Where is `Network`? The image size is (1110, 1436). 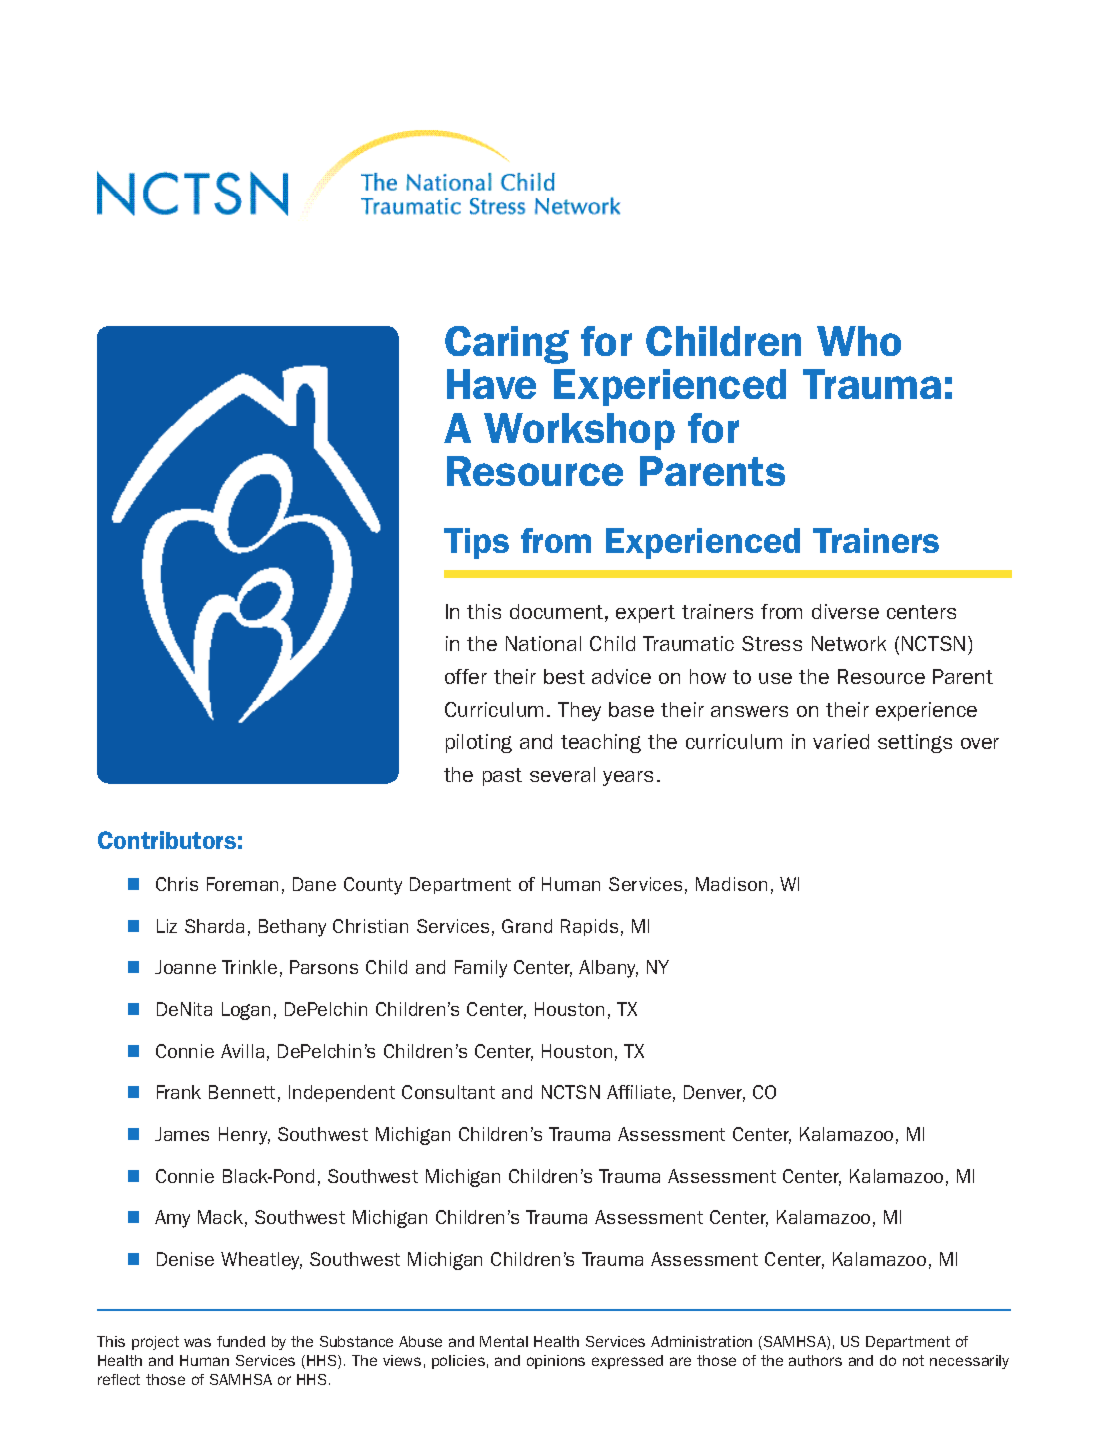 Network is located at coordinates (849, 643).
